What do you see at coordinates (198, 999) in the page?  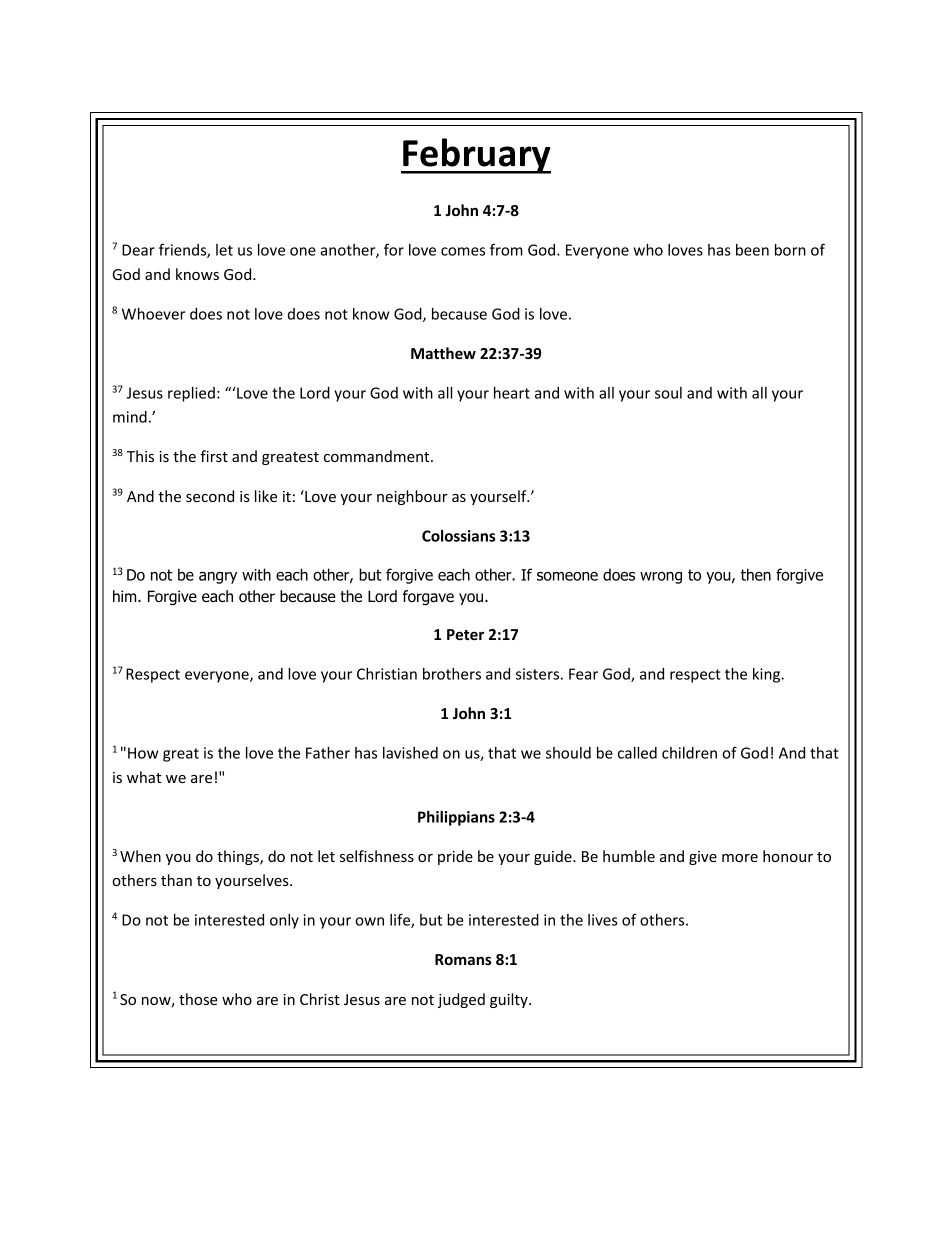 I see `those` at bounding box center [198, 999].
